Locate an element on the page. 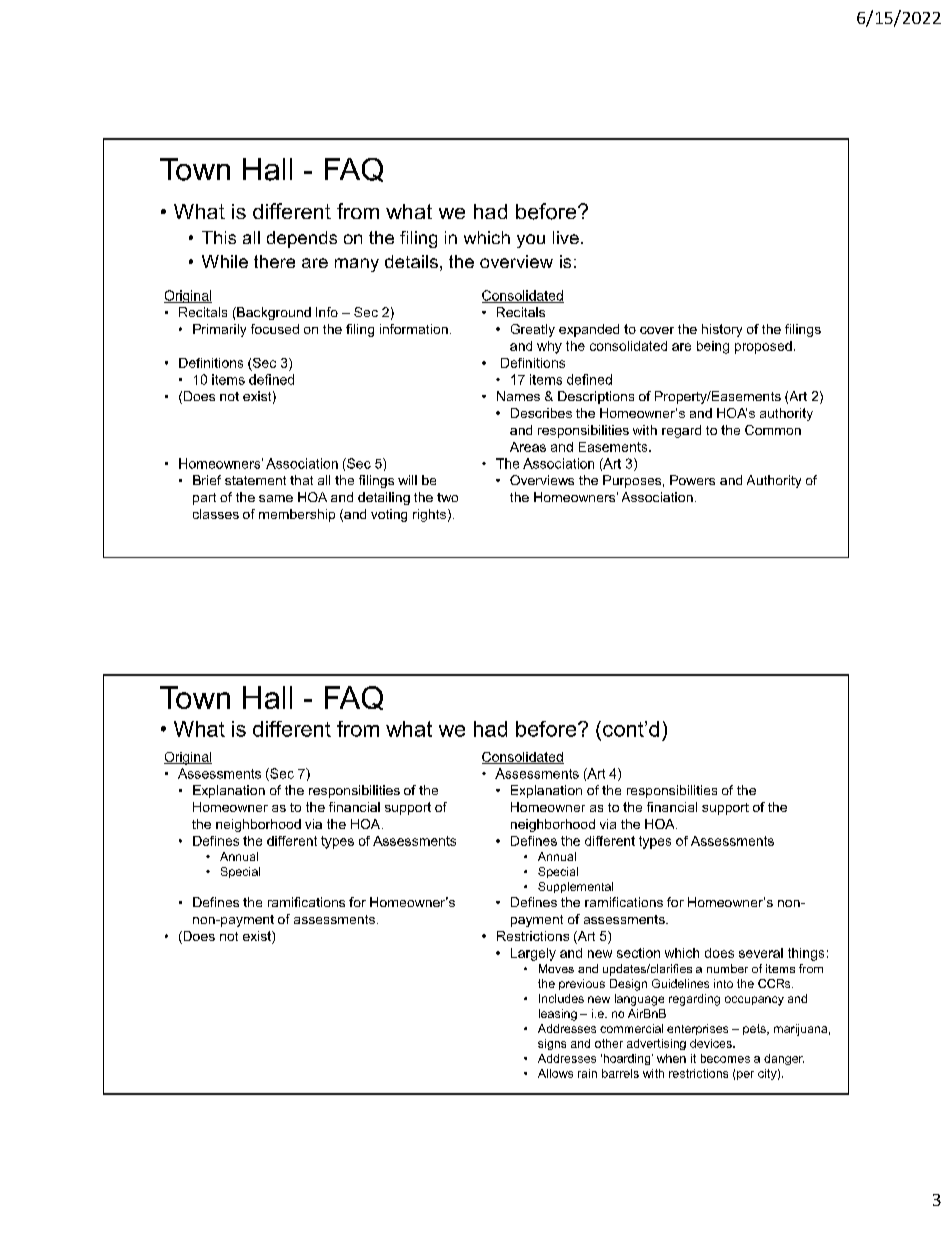 The height and width of the image is (1233, 952). becomes is located at coordinates (725, 1058).
